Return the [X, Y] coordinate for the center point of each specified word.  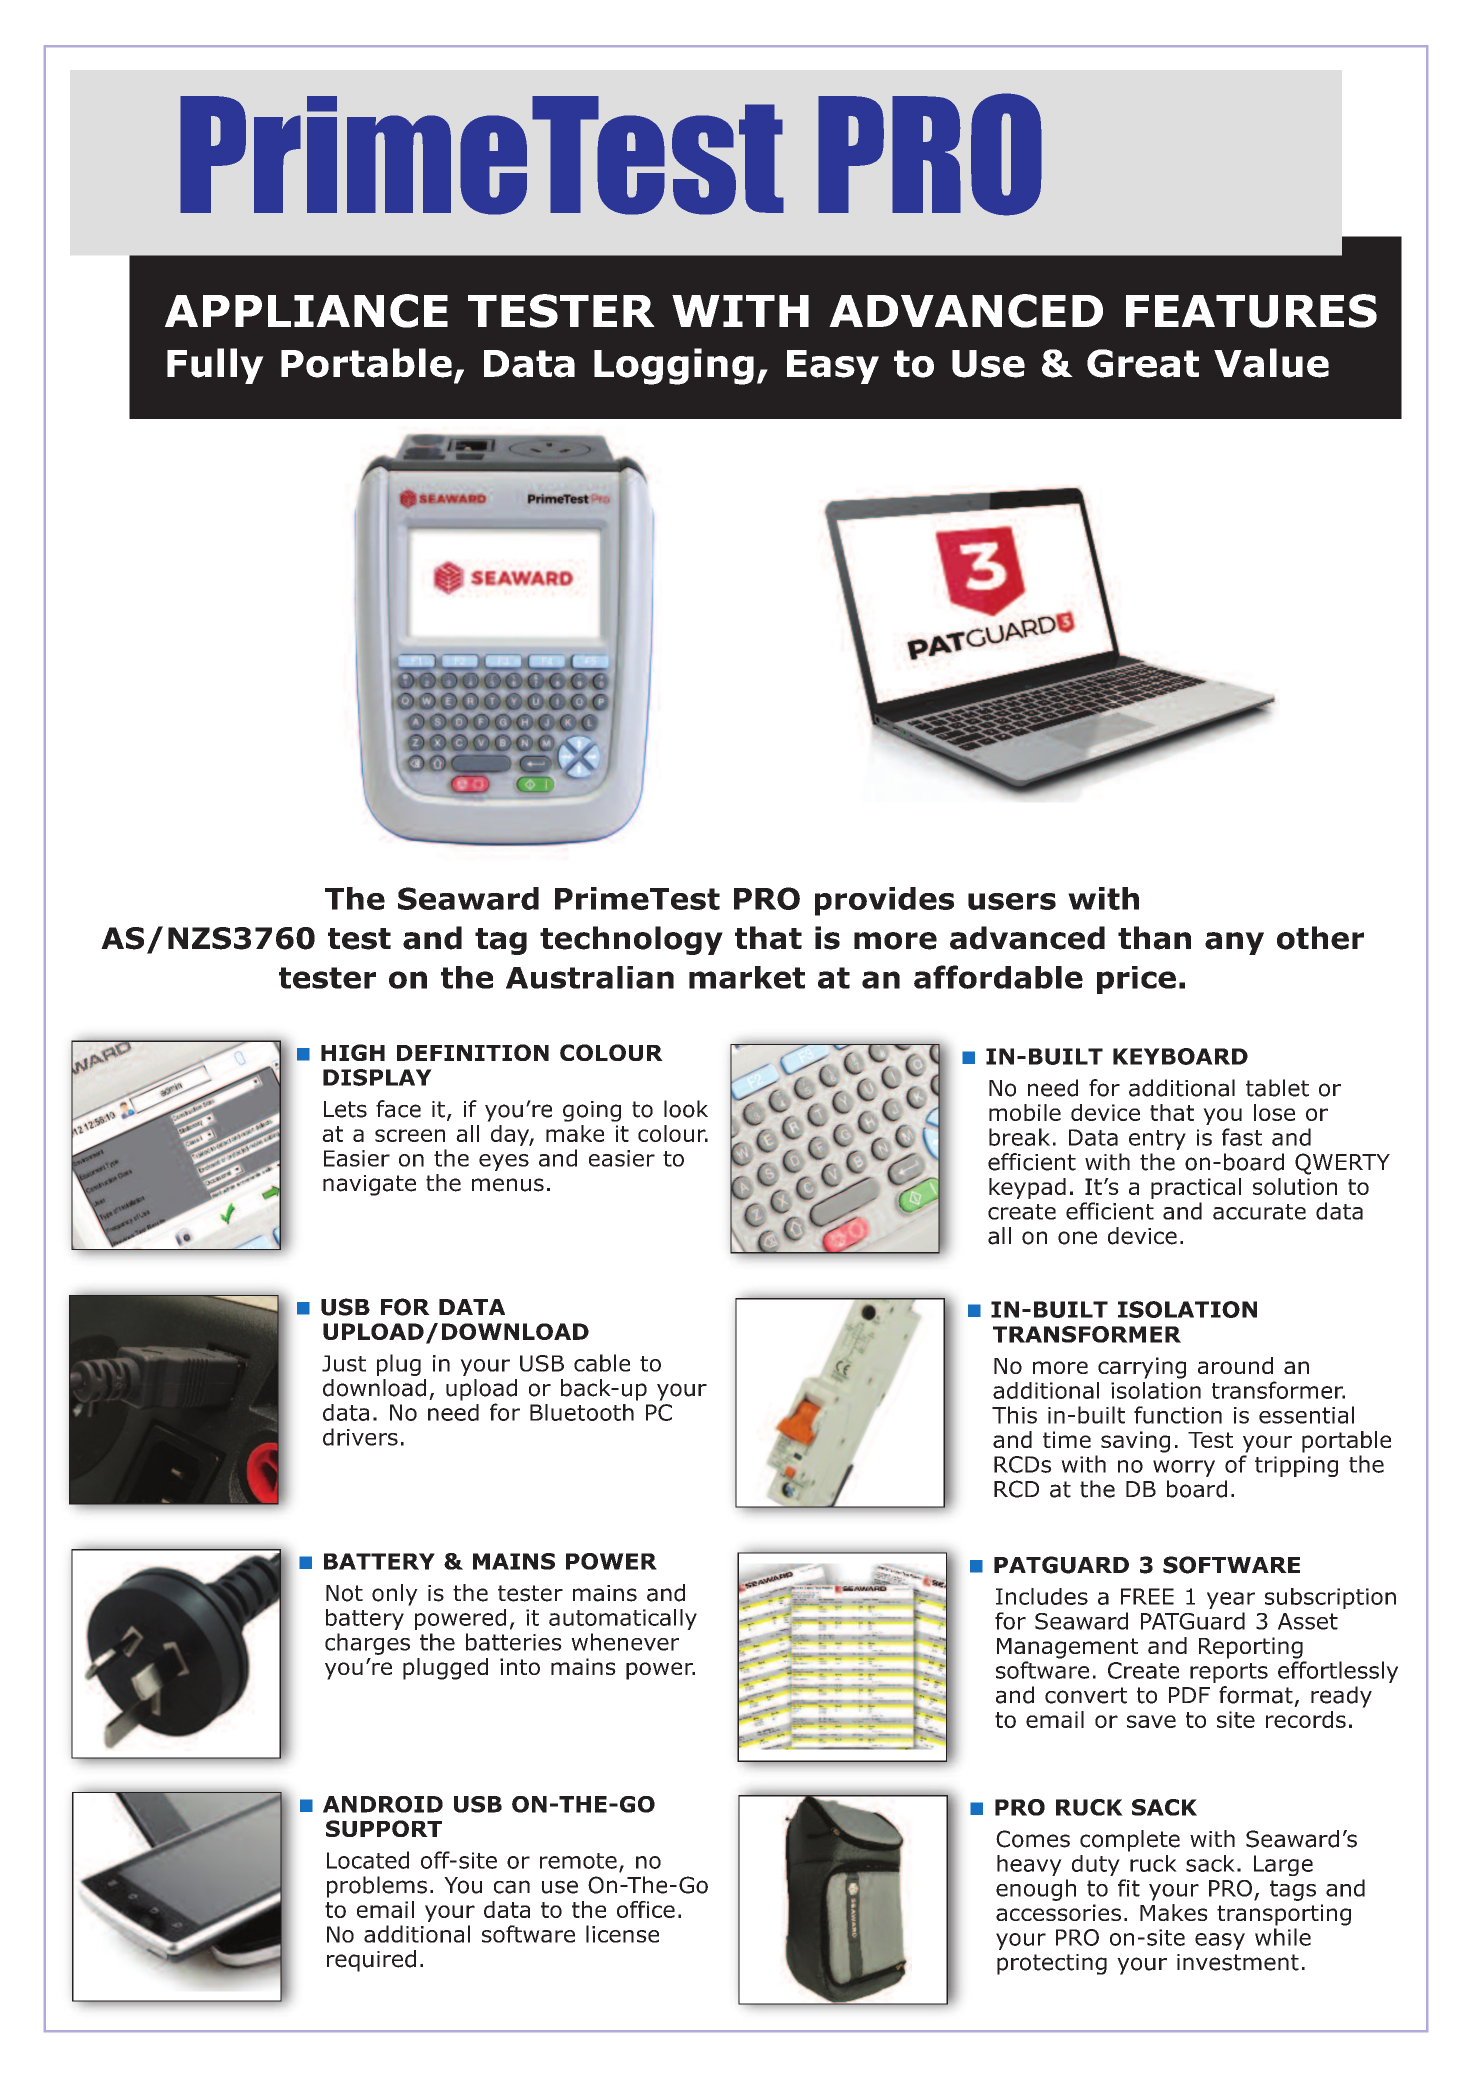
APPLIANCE [306, 311]
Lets [345, 1109]
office [646, 1909]
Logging [674, 366]
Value [1271, 363]
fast [1242, 1137]
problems [377, 1887]
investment [1238, 1962]
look [686, 1109]
